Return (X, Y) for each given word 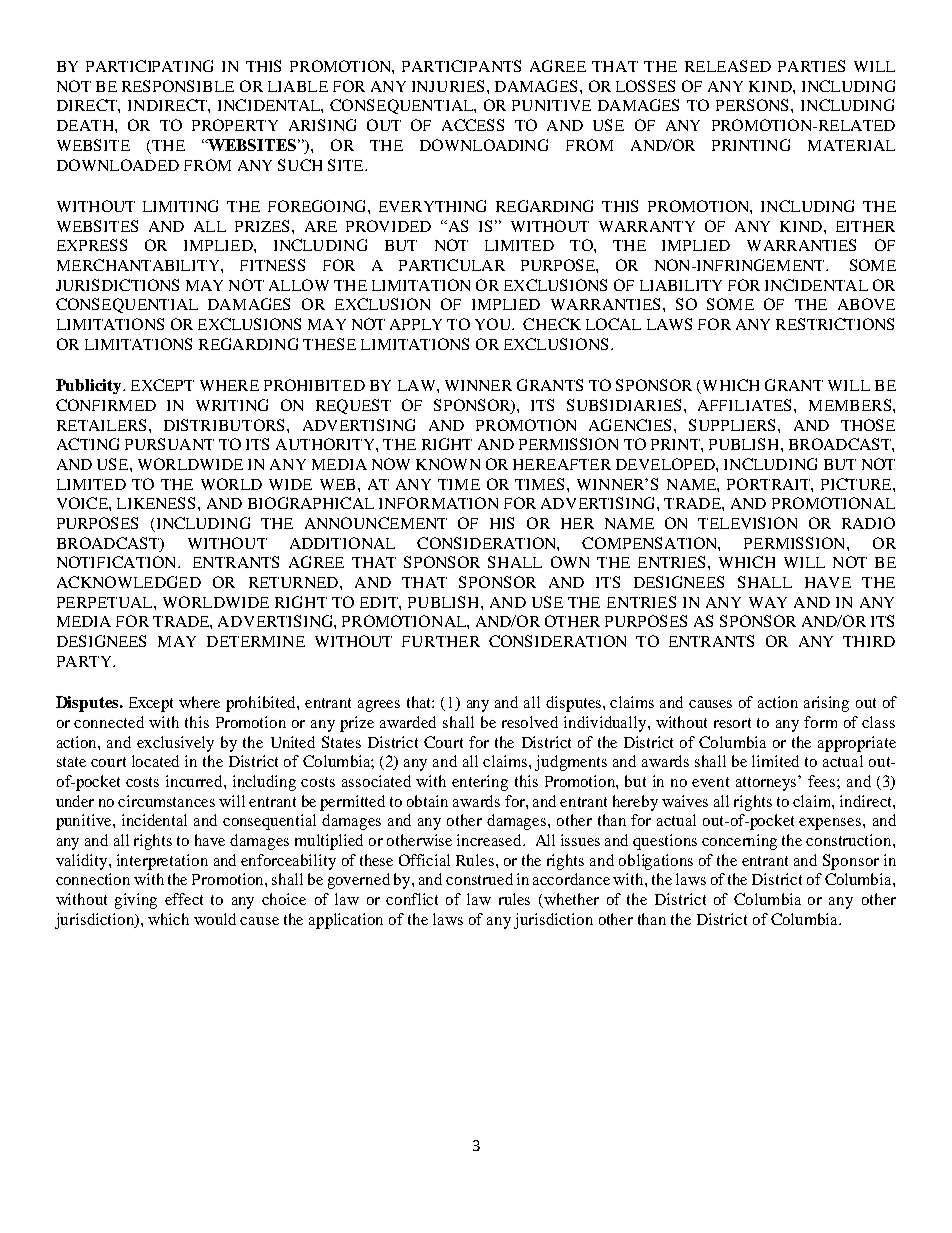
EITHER (865, 226)
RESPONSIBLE (178, 86)
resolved (530, 722)
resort (732, 723)
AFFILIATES (746, 405)
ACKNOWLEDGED (129, 582)
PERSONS (754, 105)
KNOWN (448, 464)
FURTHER (441, 641)
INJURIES (448, 86)
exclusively (175, 744)
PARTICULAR (452, 265)
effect (184, 899)
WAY (768, 602)
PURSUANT (169, 444)
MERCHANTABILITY (139, 265)
